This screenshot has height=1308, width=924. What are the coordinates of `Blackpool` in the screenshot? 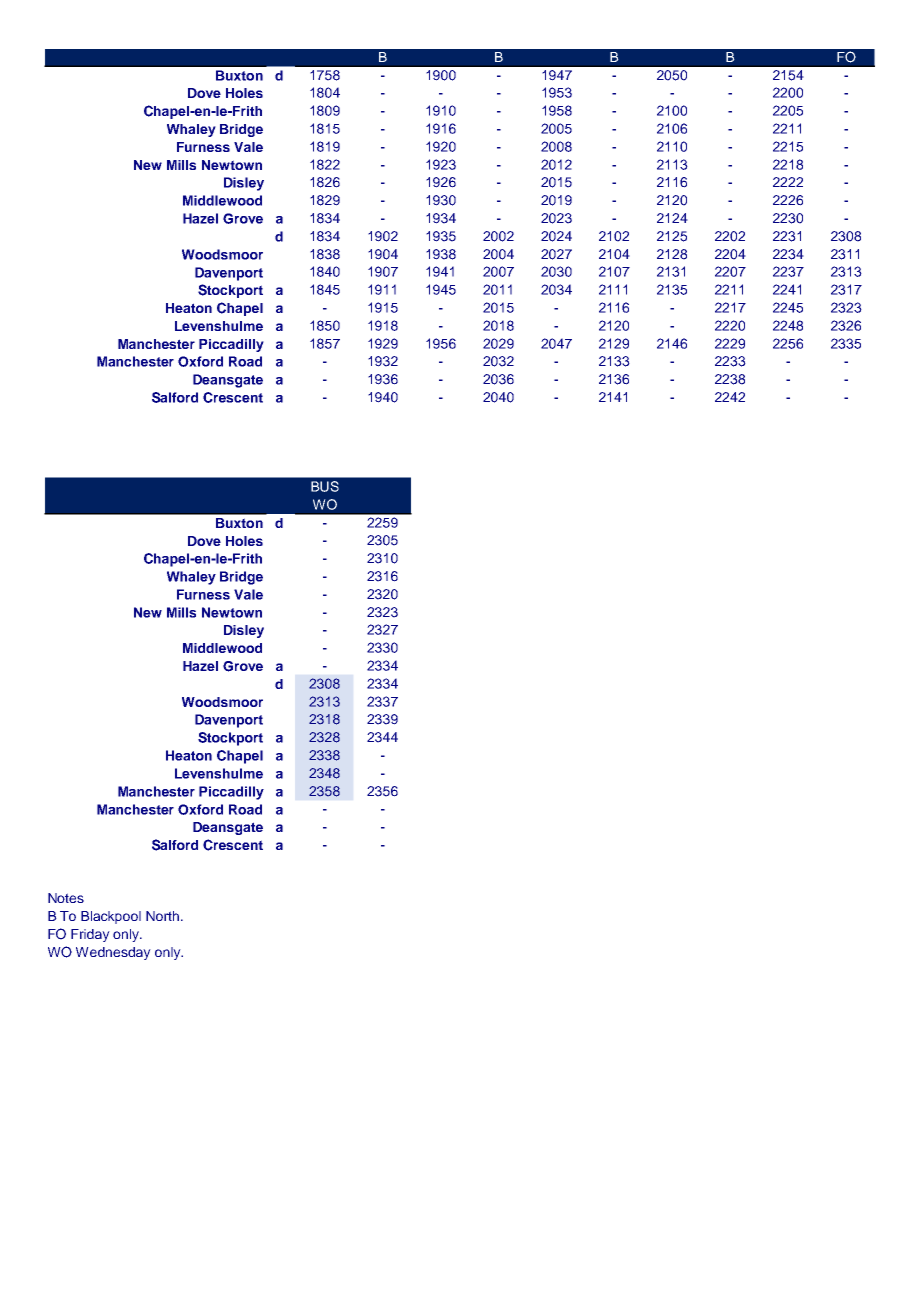 It's located at (111, 917).
